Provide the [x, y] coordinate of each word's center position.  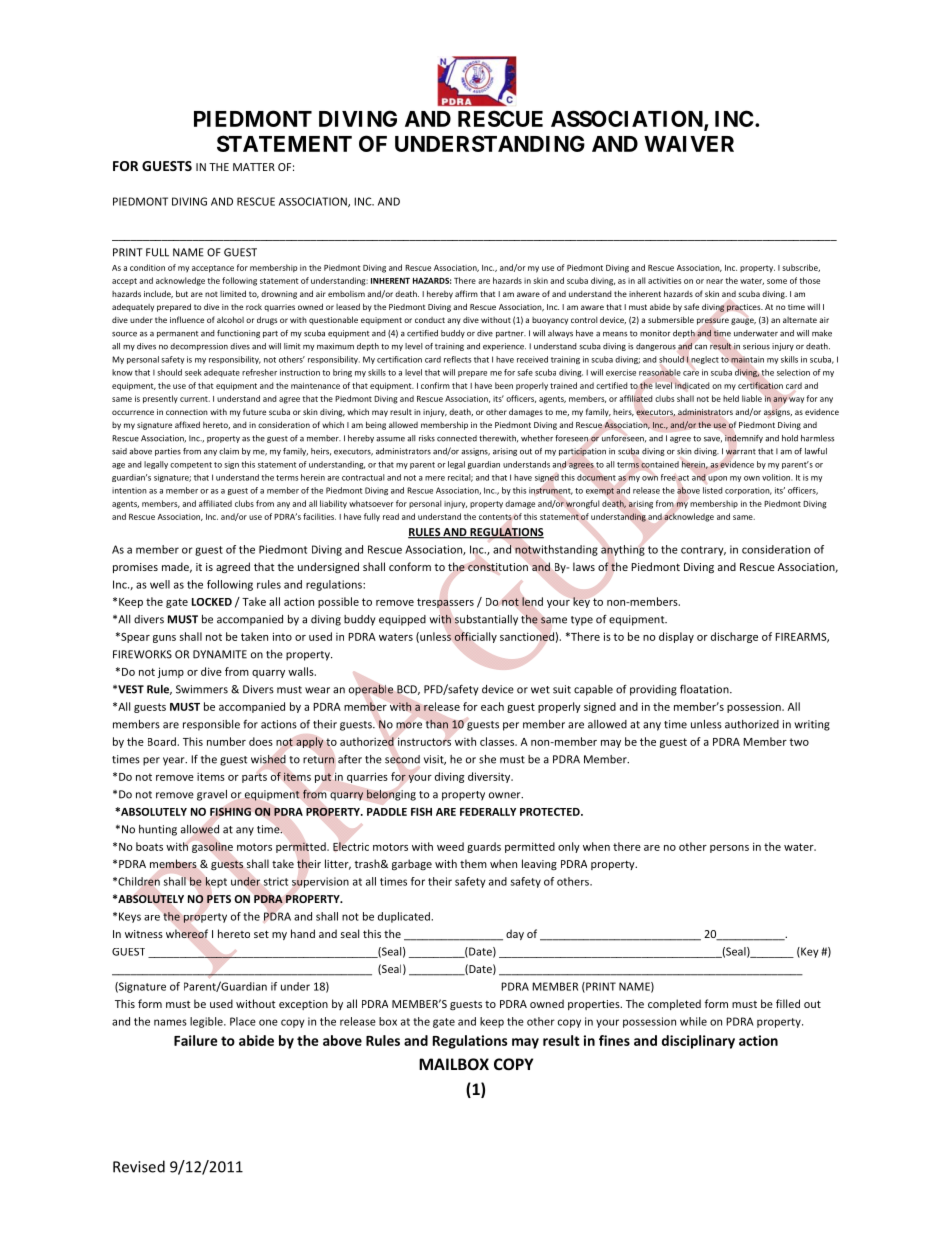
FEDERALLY [488, 812]
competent [191, 465]
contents [495, 517]
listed [713, 490]
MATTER [254, 167]
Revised [139, 1166]
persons [729, 849]
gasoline [212, 847]
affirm [466, 293]
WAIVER [689, 144]
